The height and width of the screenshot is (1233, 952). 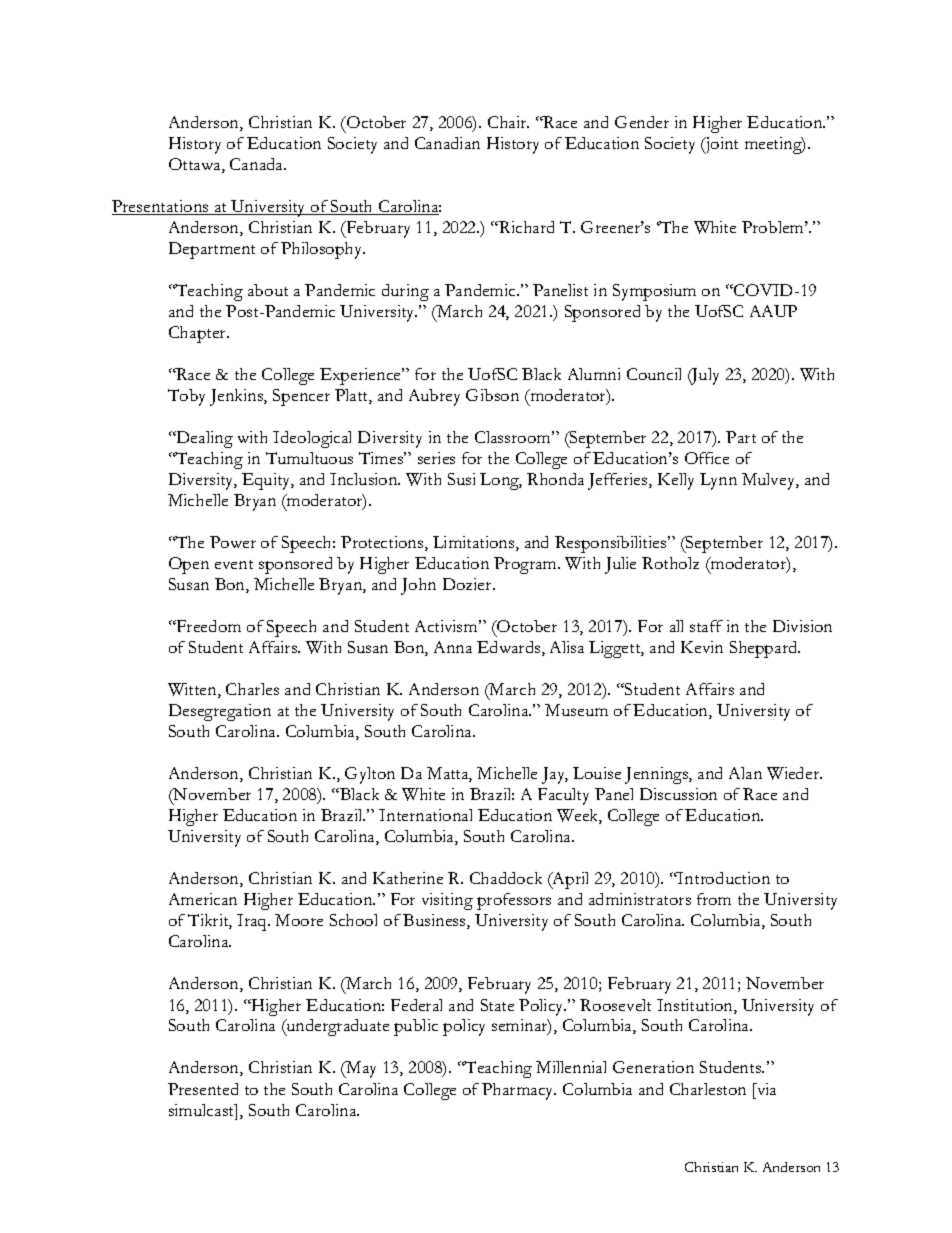 I want to click on Canadian, so click(x=447, y=143).
